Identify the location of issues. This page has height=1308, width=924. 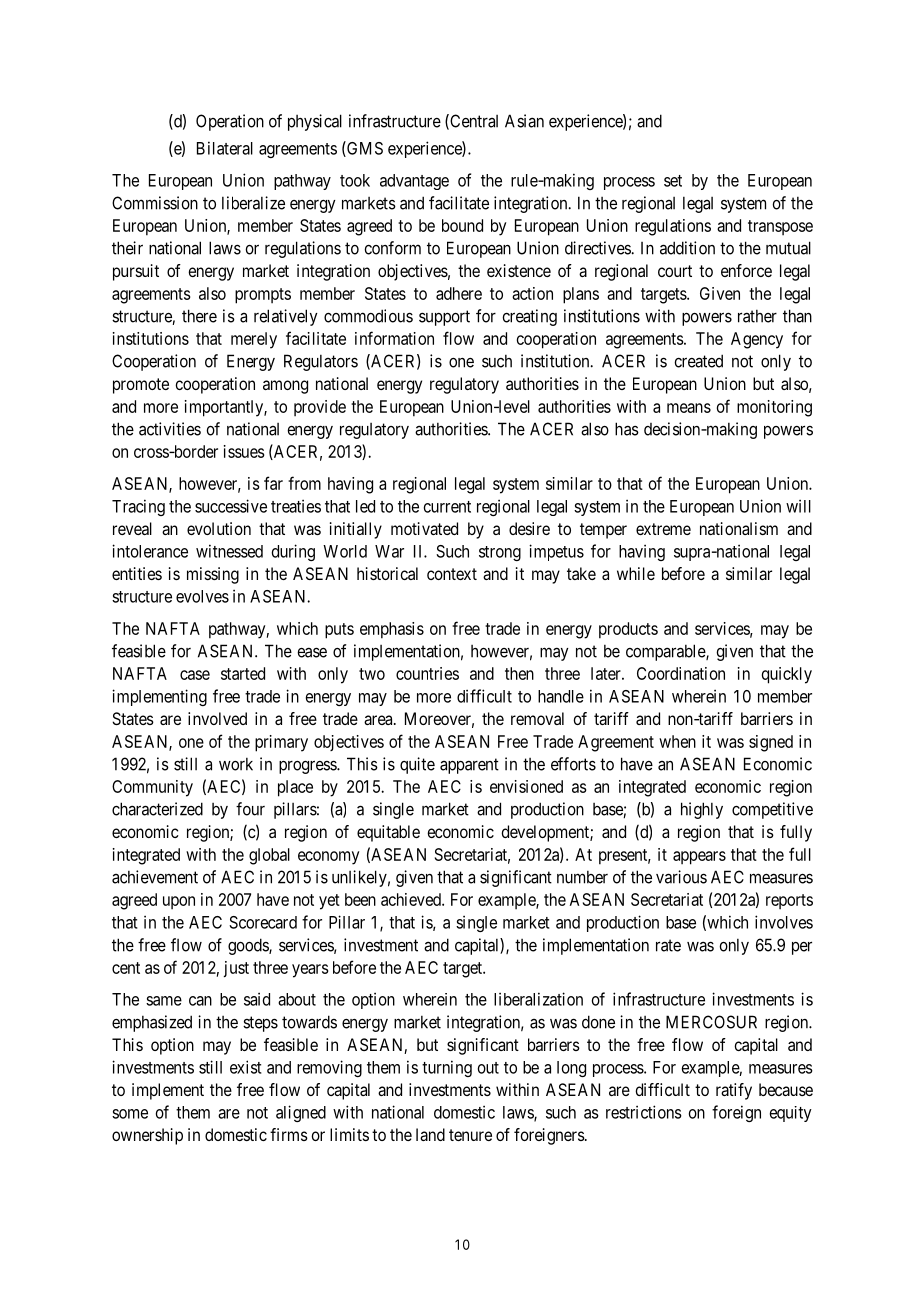
(244, 451).
